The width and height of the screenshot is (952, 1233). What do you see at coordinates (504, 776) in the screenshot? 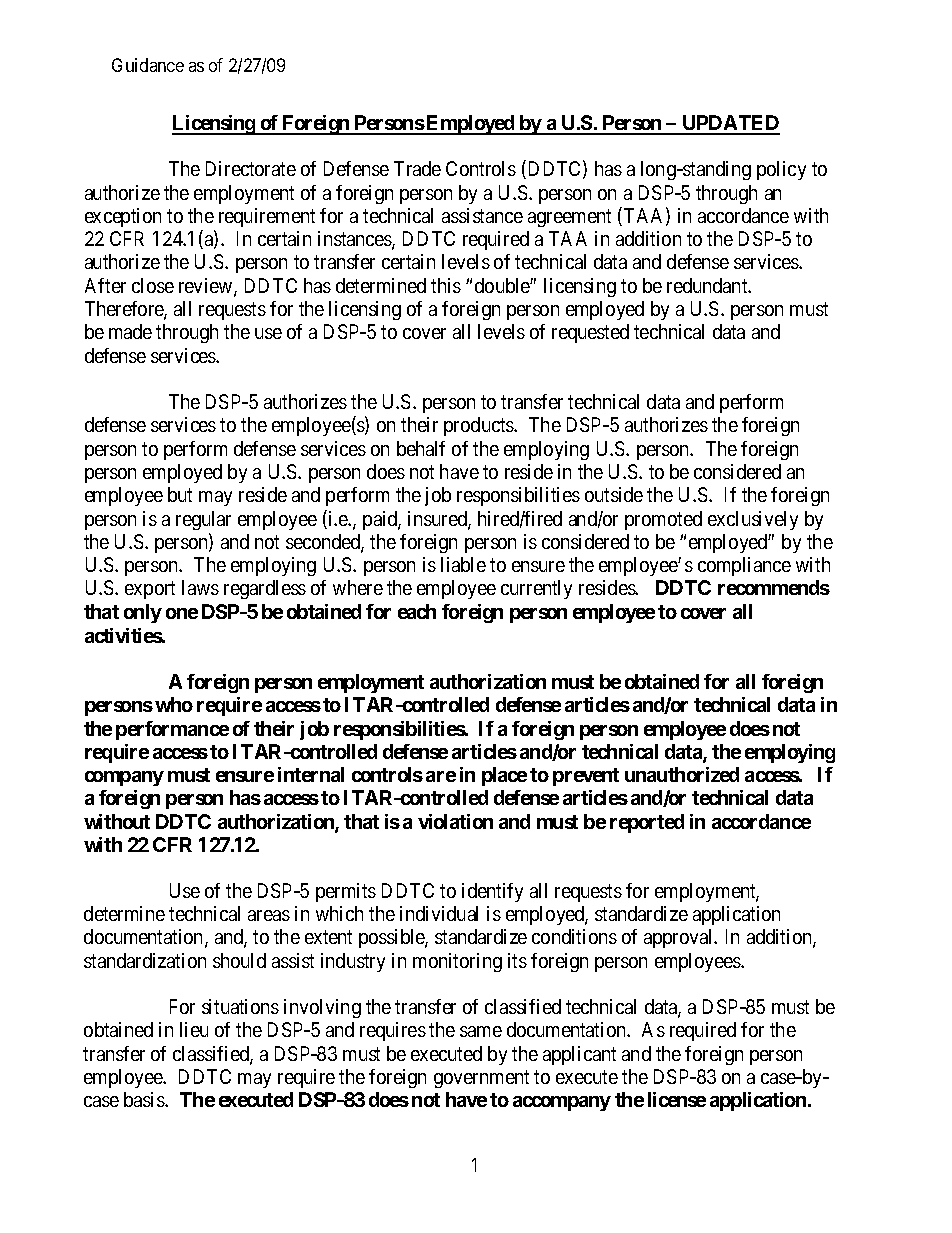
I see `place` at bounding box center [504, 776].
